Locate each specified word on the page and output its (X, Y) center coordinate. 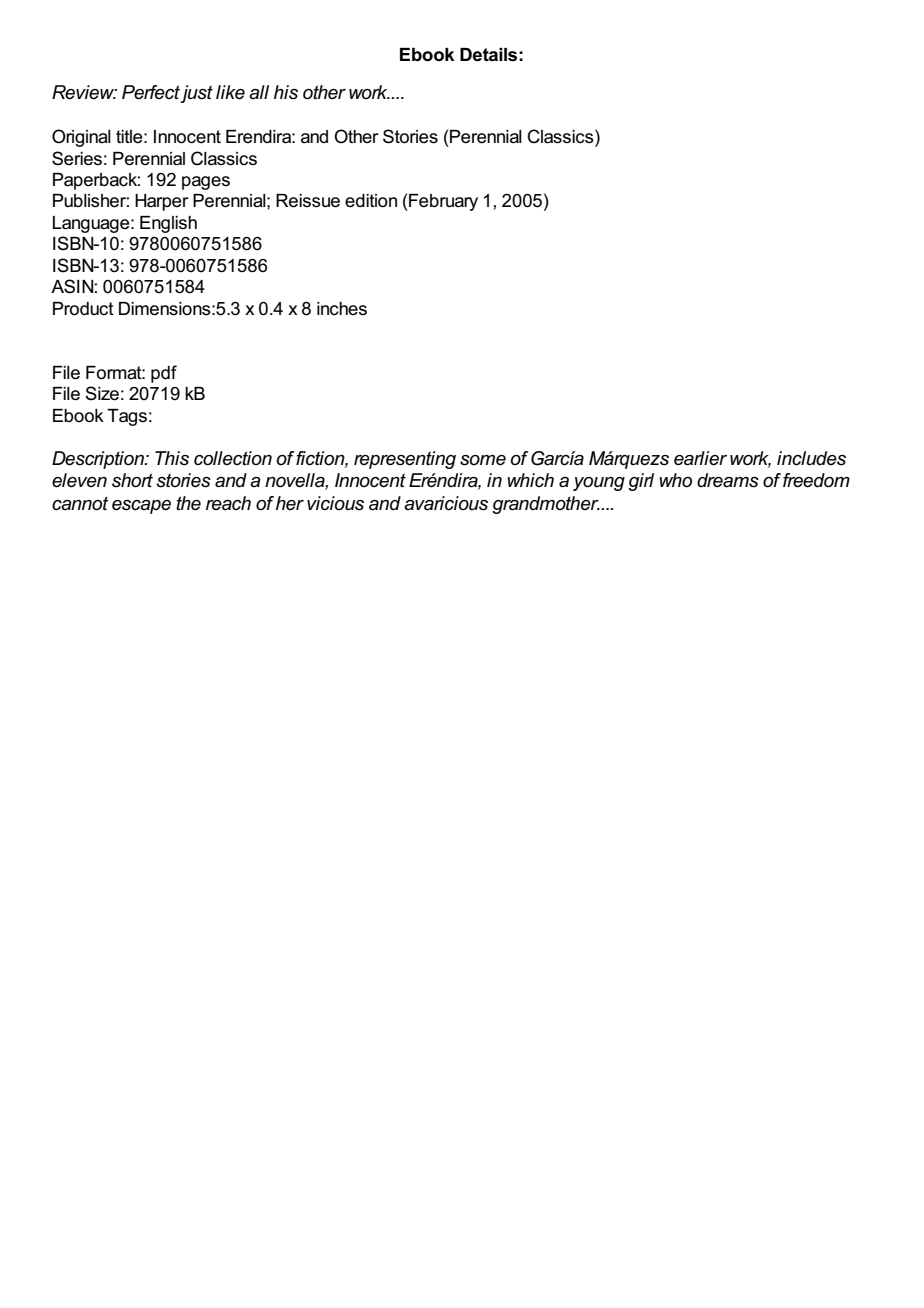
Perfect (151, 92)
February (442, 202)
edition (371, 201)
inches (342, 309)
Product (83, 309)
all (259, 92)
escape (141, 507)
